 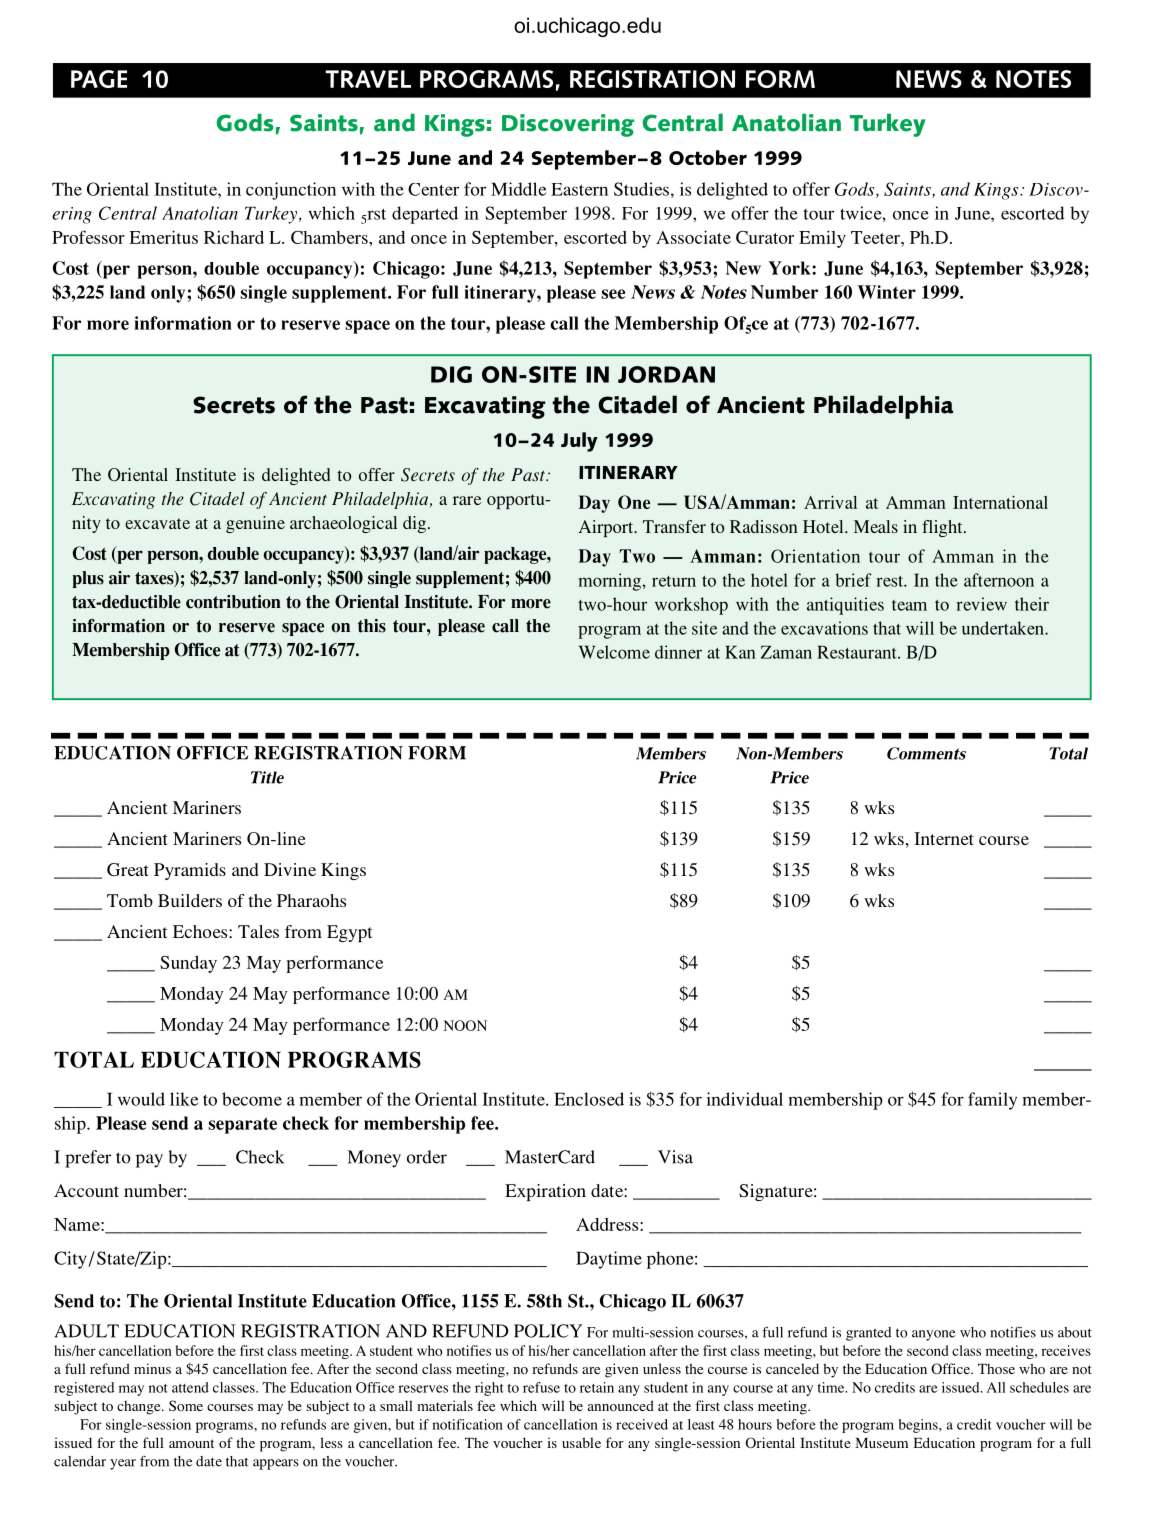 What do you see at coordinates (944, 838) in the screenshot?
I see `Internet` at bounding box center [944, 838].
